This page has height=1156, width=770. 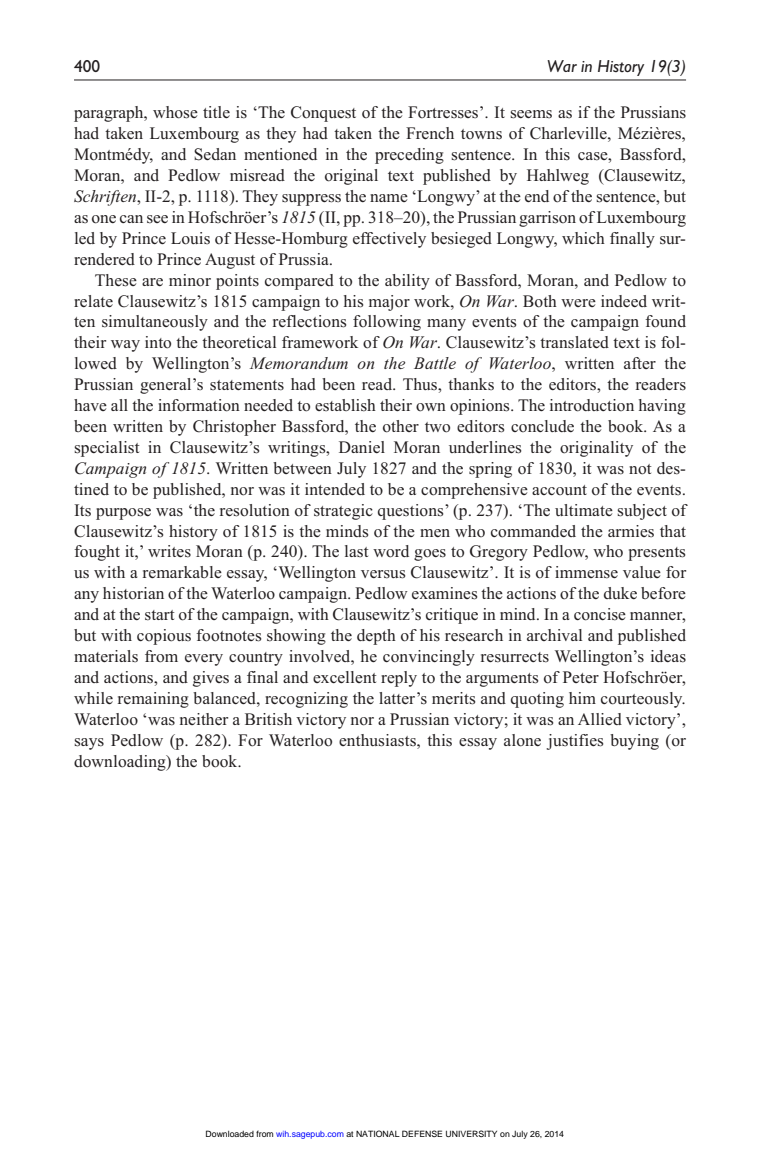 What do you see at coordinates (522, 740) in the page?
I see `alone` at bounding box center [522, 740].
